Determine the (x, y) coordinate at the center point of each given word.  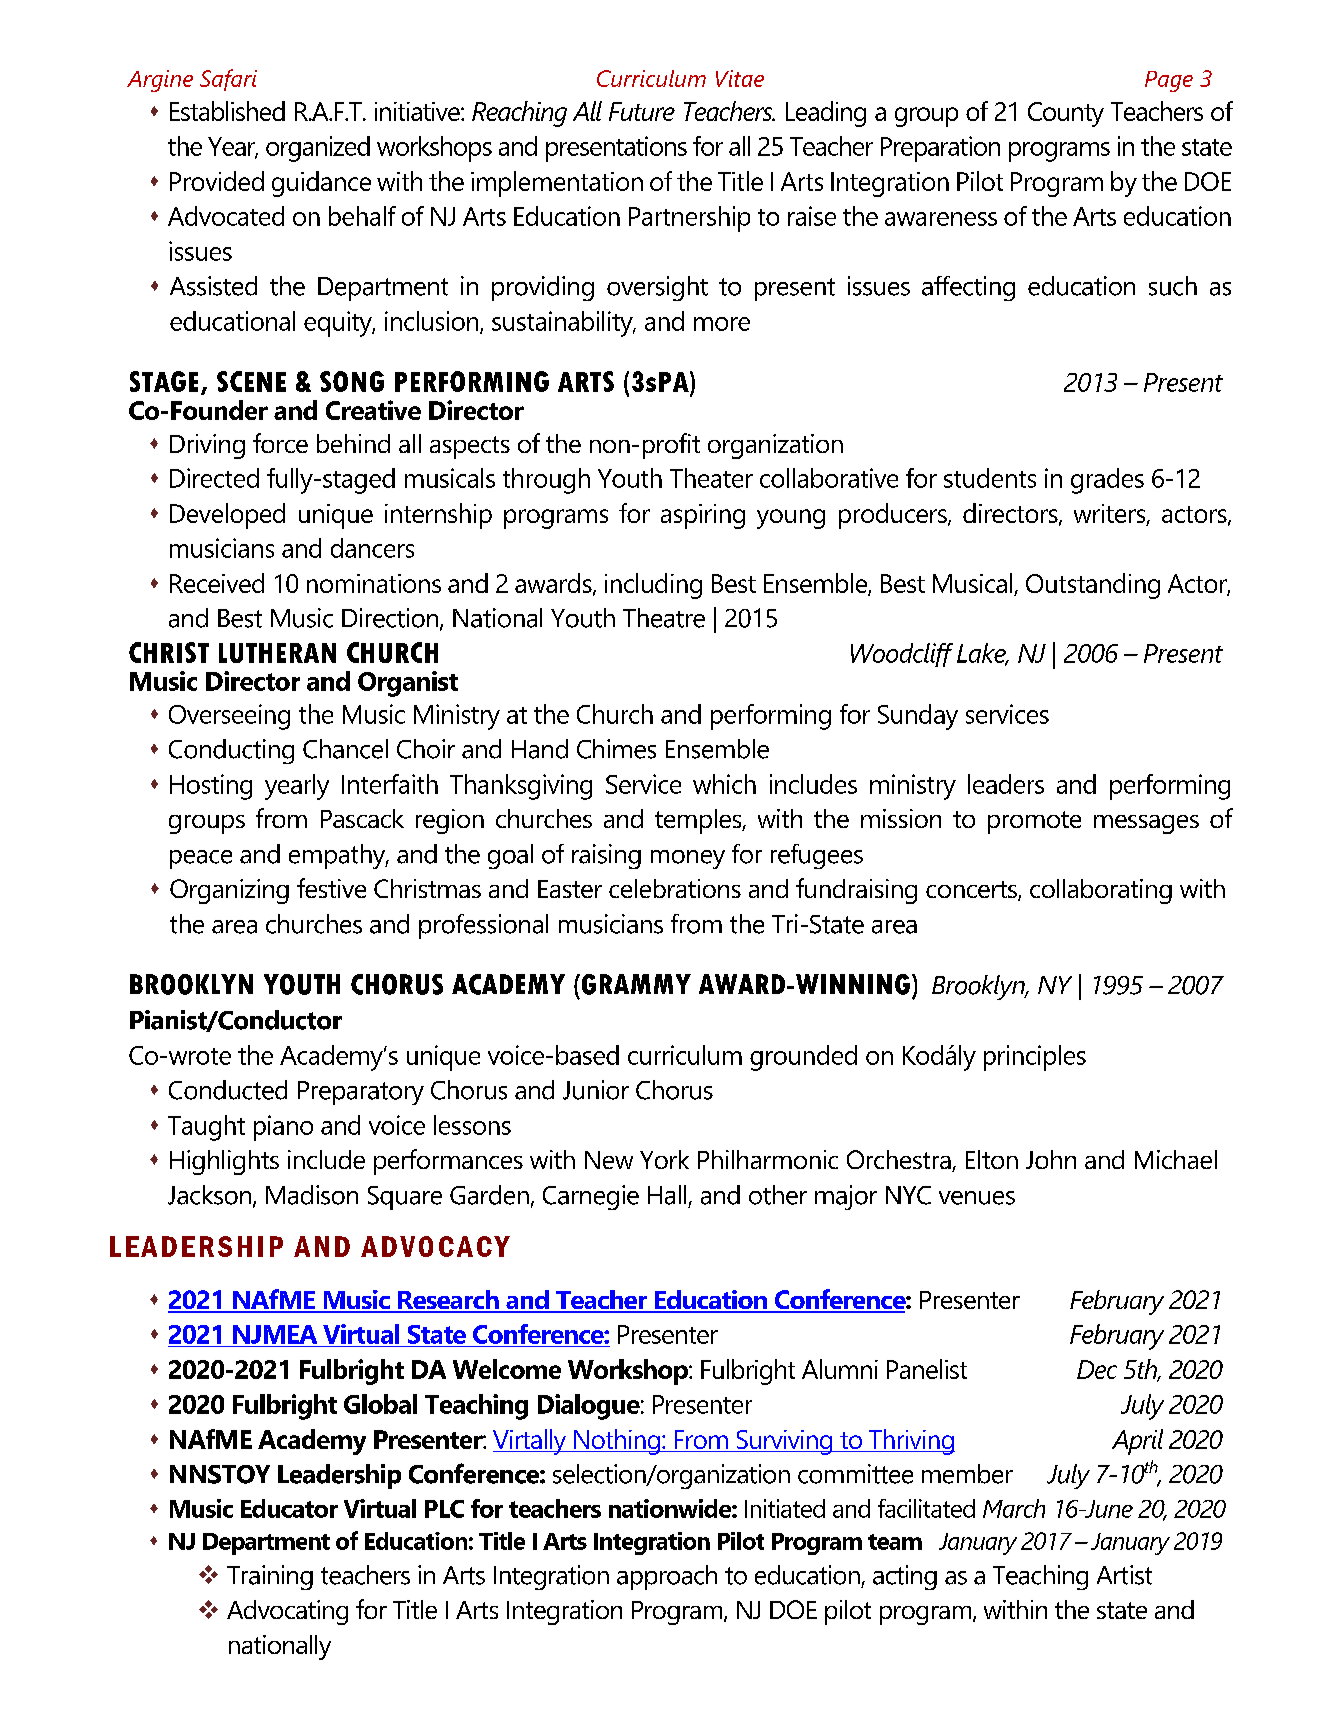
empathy (338, 856)
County (1066, 114)
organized (318, 149)
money (688, 859)
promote (1034, 822)
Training (270, 1577)
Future (642, 111)
